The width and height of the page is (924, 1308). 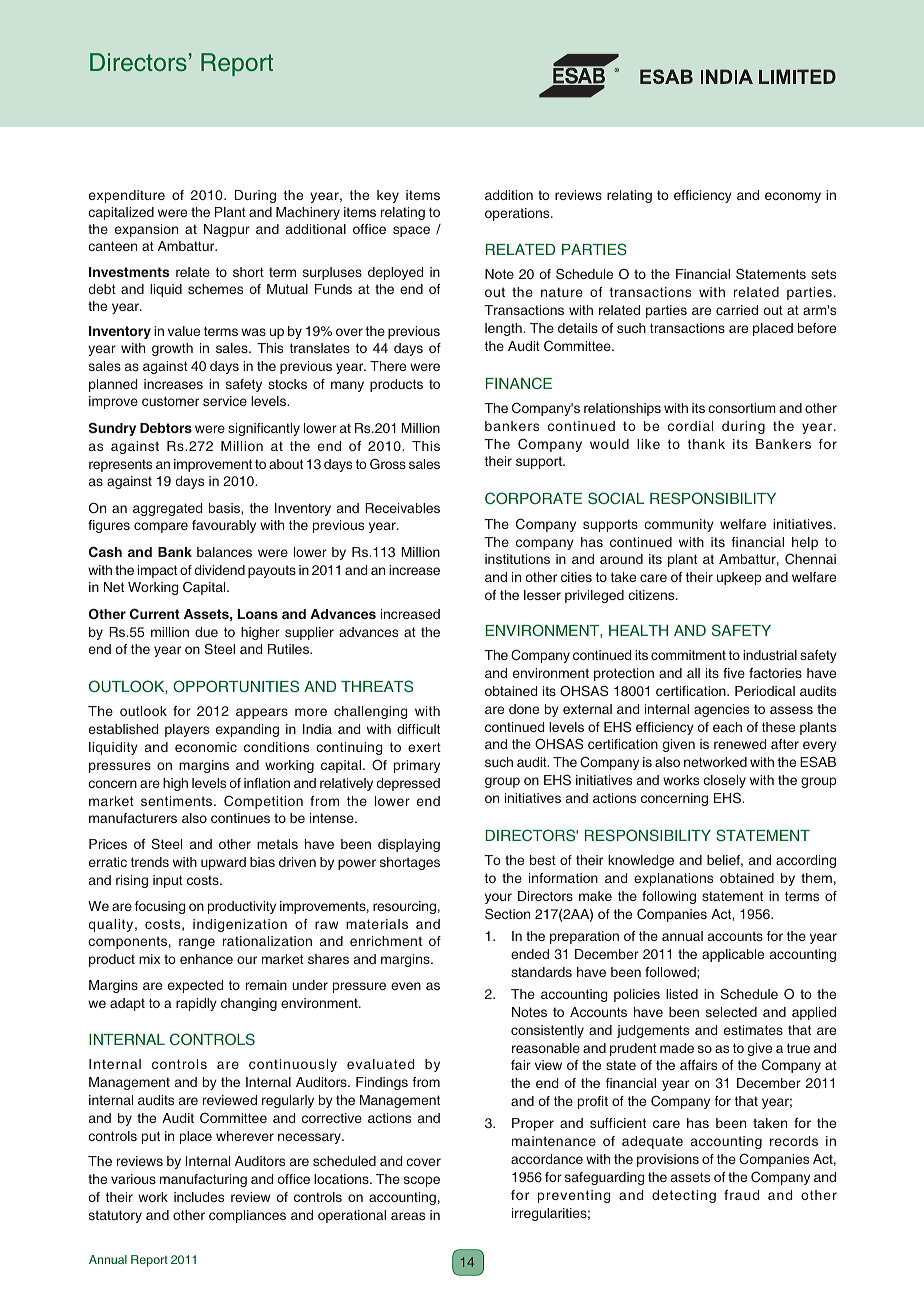 What do you see at coordinates (411, 231) in the page?
I see `space` at bounding box center [411, 231].
